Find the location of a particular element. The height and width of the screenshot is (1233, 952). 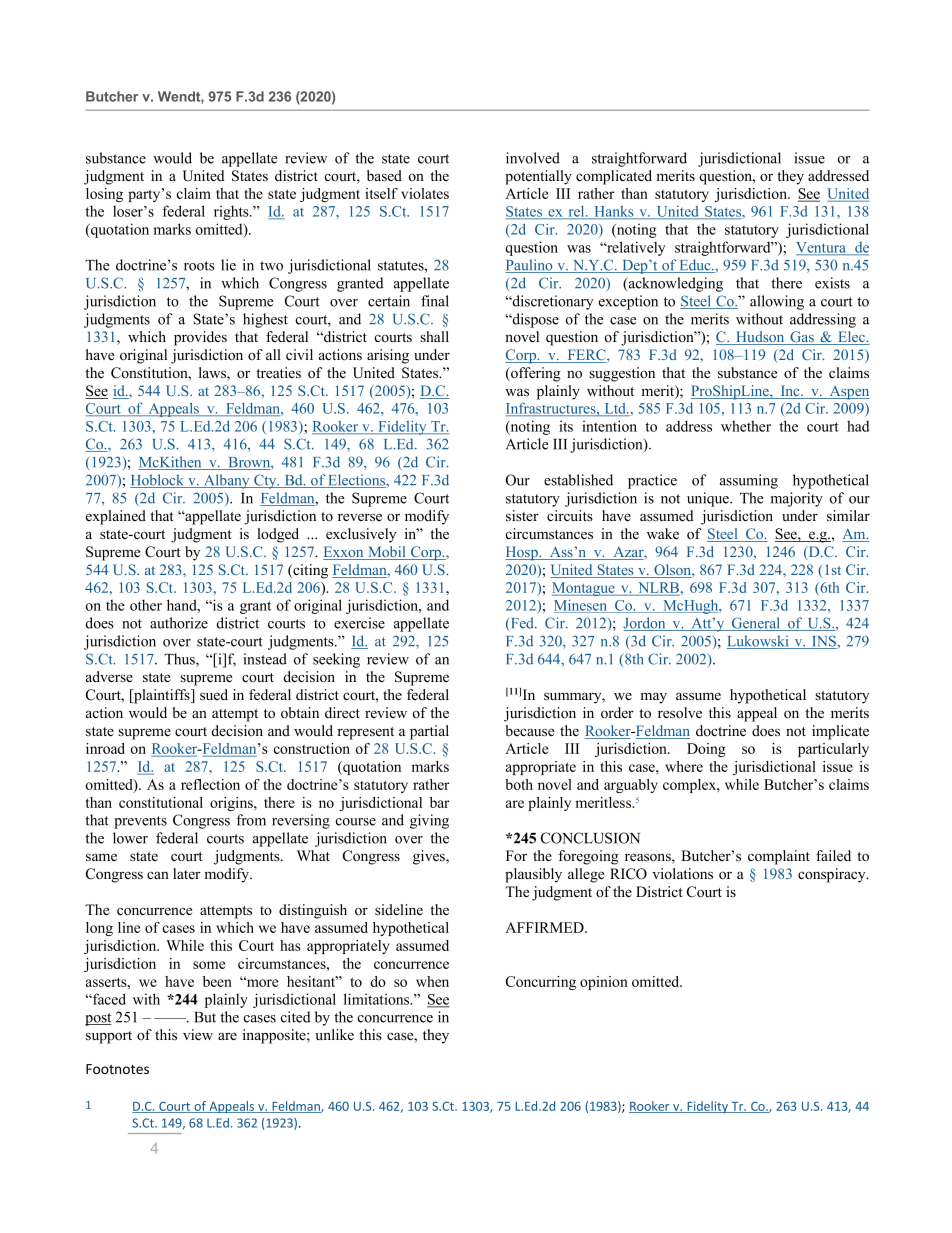

Ventura is located at coordinates (822, 248).
